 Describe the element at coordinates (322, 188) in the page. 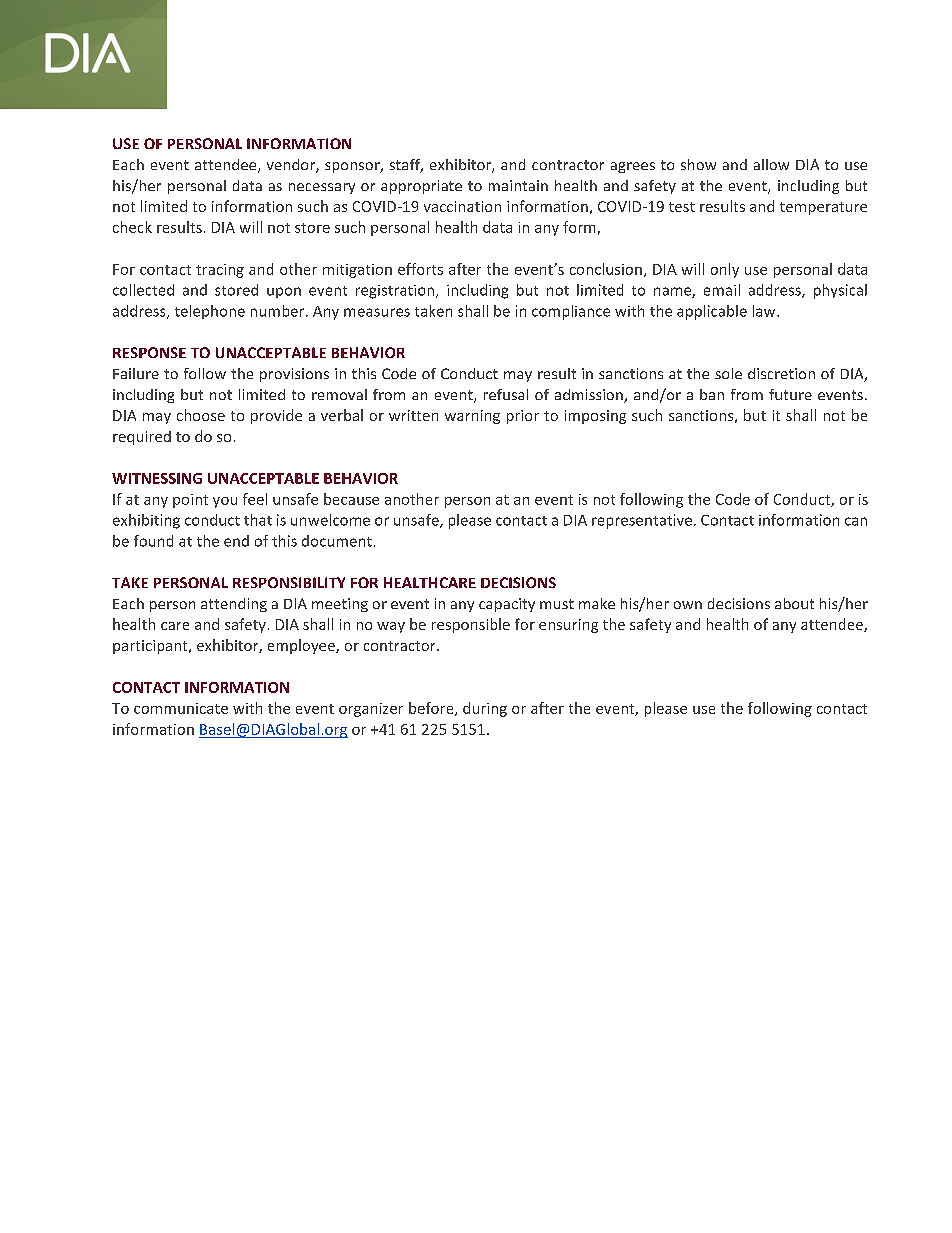

I see `necessary` at that location.
